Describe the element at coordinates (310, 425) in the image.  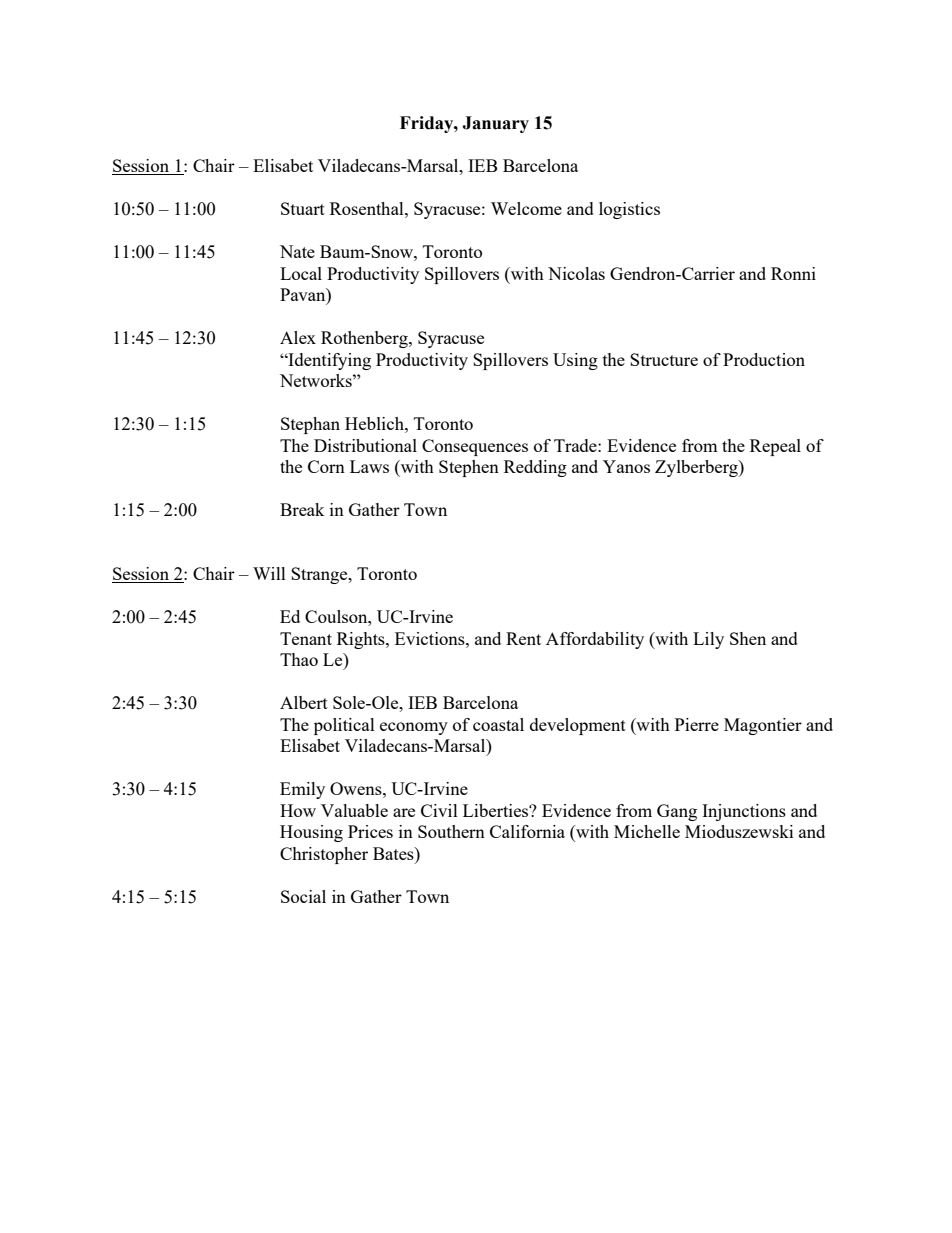
I see `Stephan` at that location.
